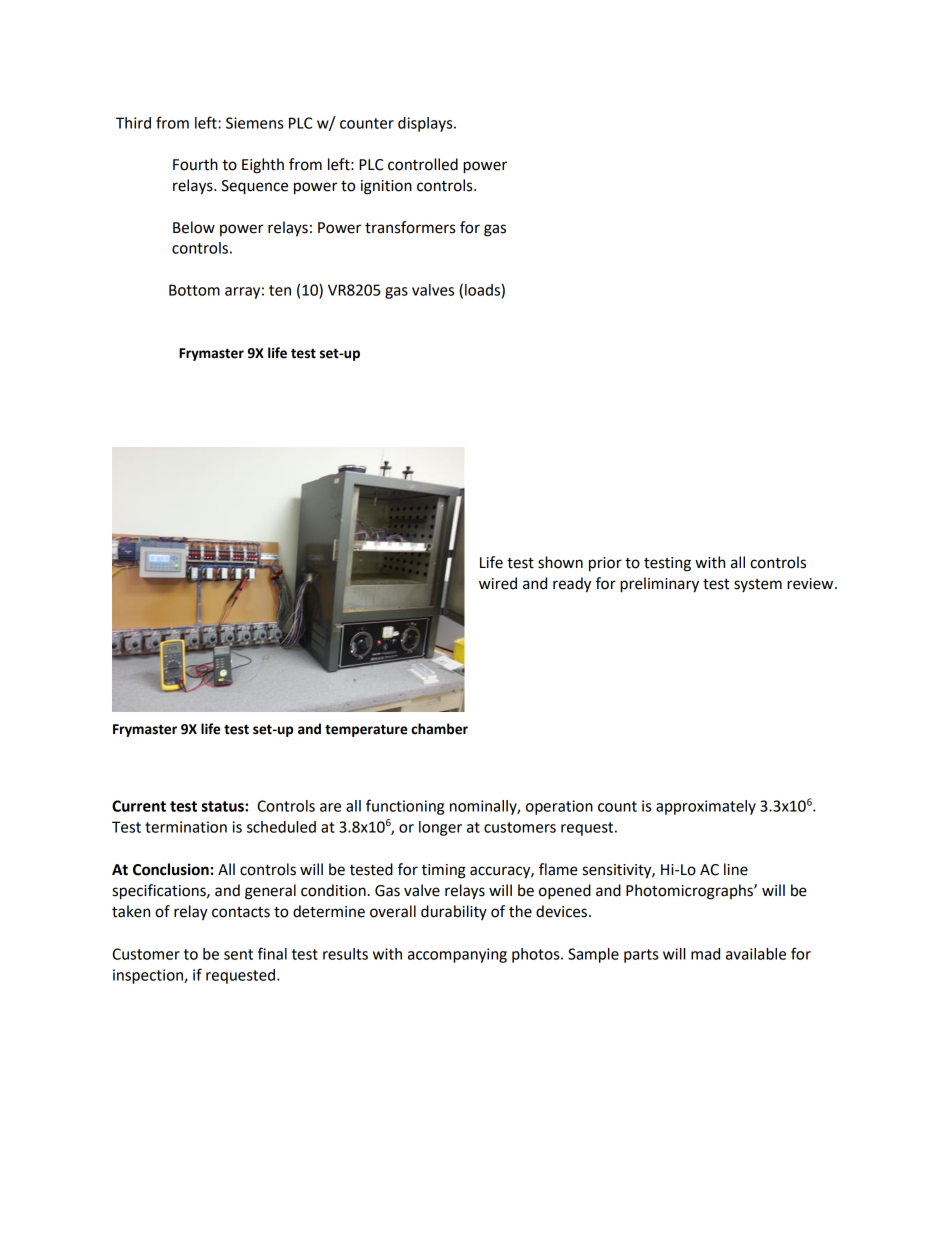 The width and height of the document is (952, 1233). I want to click on controlled, so click(423, 164).
